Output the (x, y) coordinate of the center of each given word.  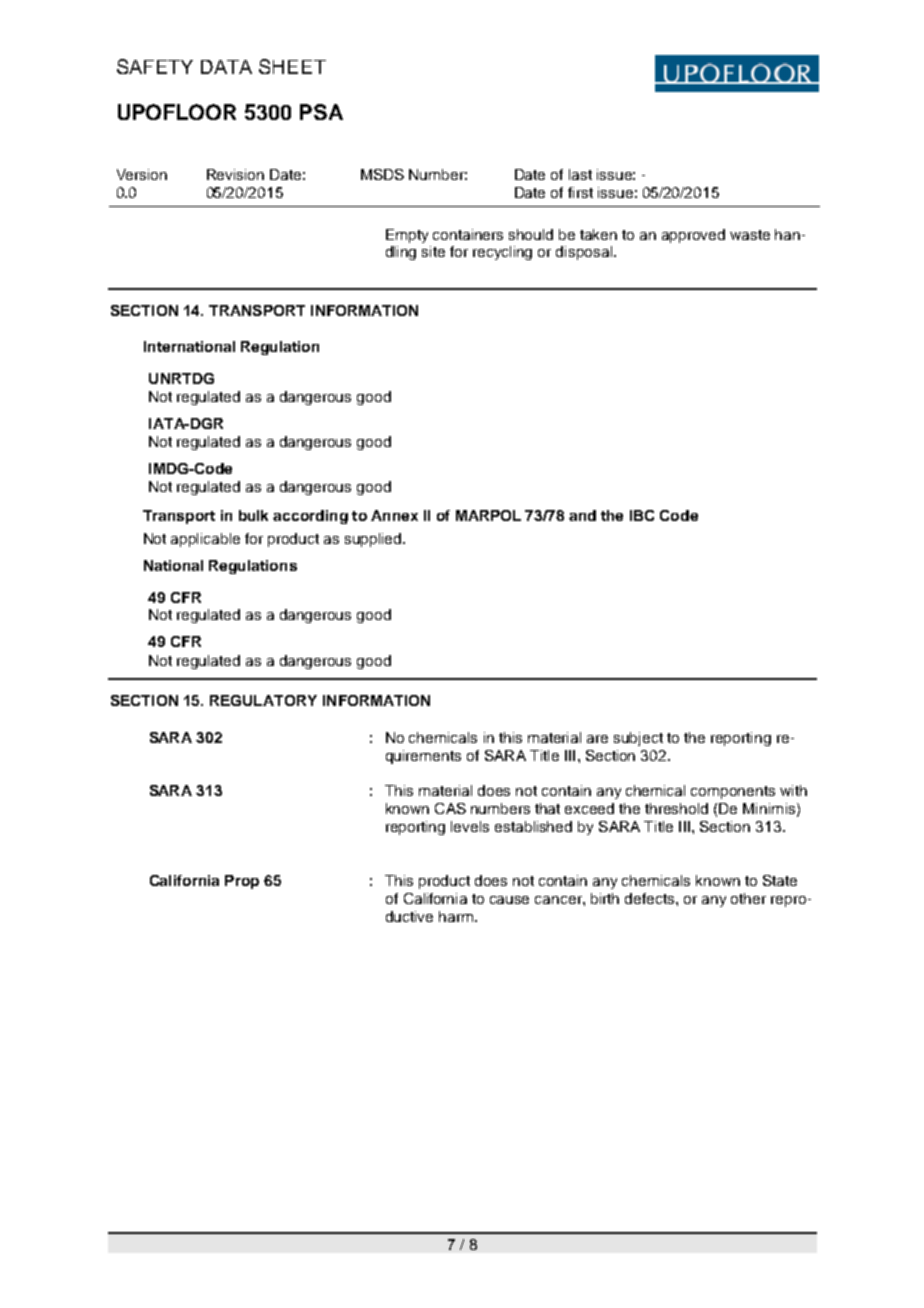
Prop (242, 882)
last (580, 174)
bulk (253, 515)
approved (693, 236)
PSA (321, 112)
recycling (502, 253)
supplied (374, 540)
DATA (226, 67)
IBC (642, 515)
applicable (205, 540)
